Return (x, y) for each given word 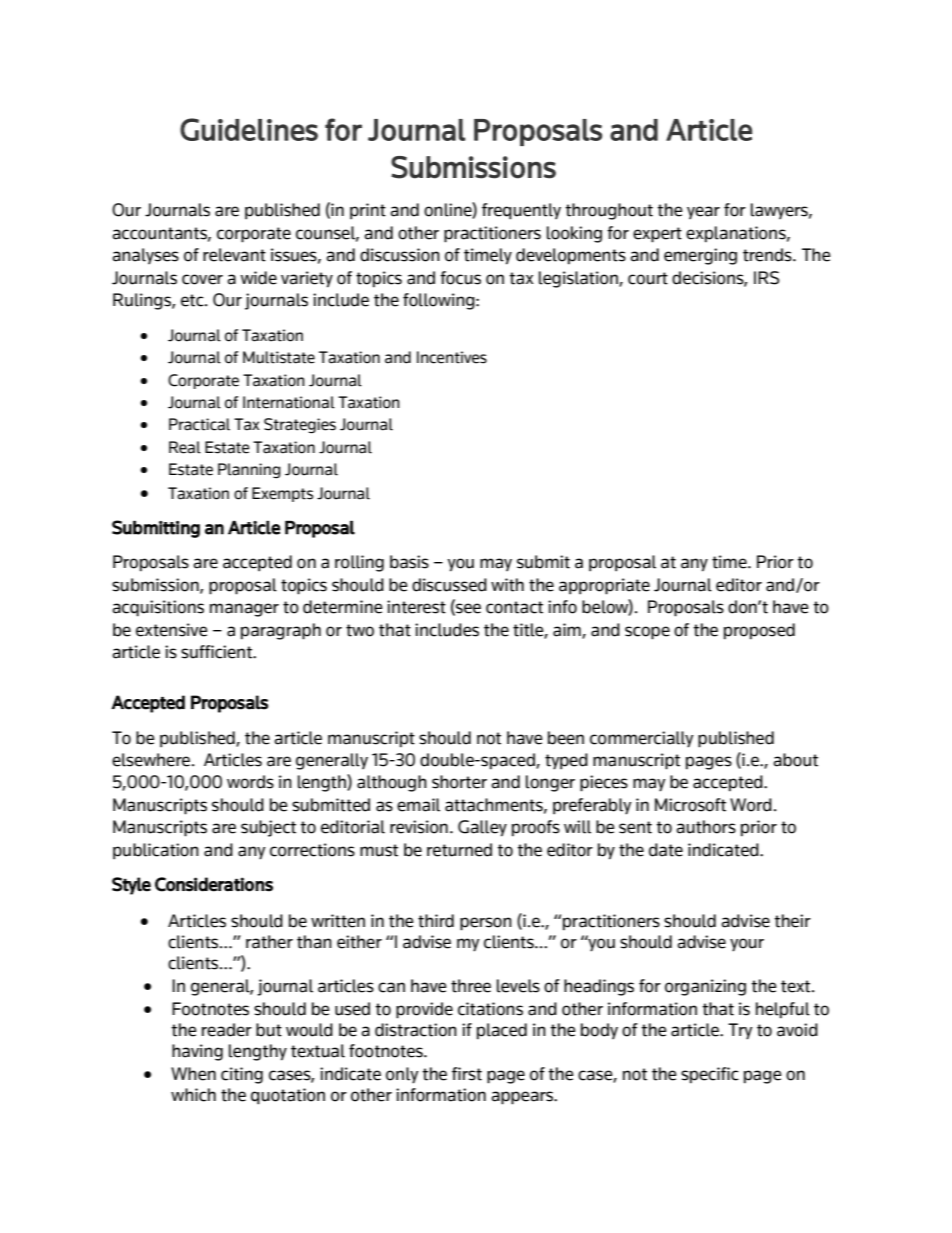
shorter (459, 782)
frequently (521, 211)
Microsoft (690, 805)
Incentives (452, 357)
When (193, 1074)
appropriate (604, 586)
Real (185, 447)
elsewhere (152, 760)
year (703, 212)
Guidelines (249, 129)
